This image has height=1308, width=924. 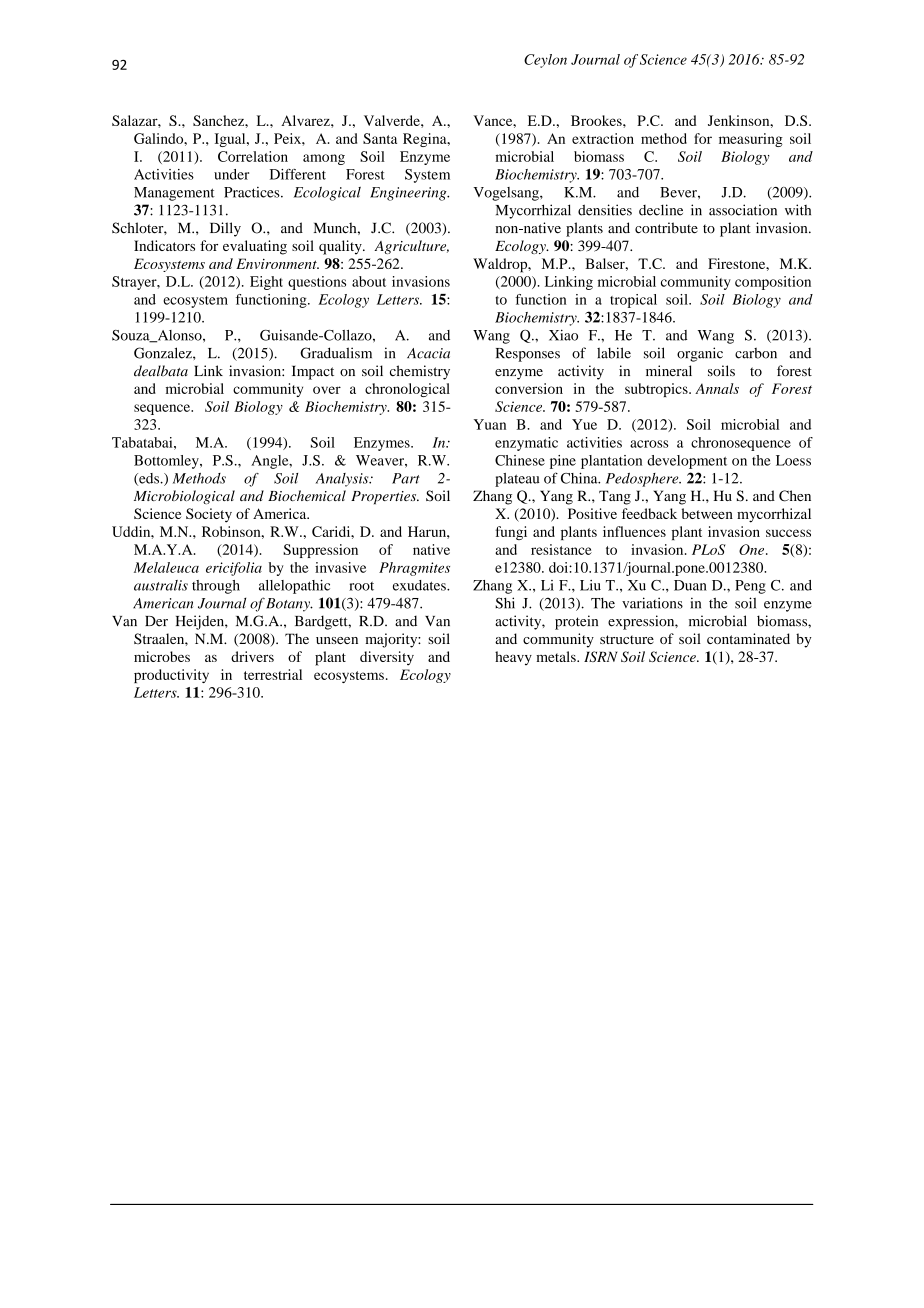 I want to click on heavy, so click(x=513, y=658).
